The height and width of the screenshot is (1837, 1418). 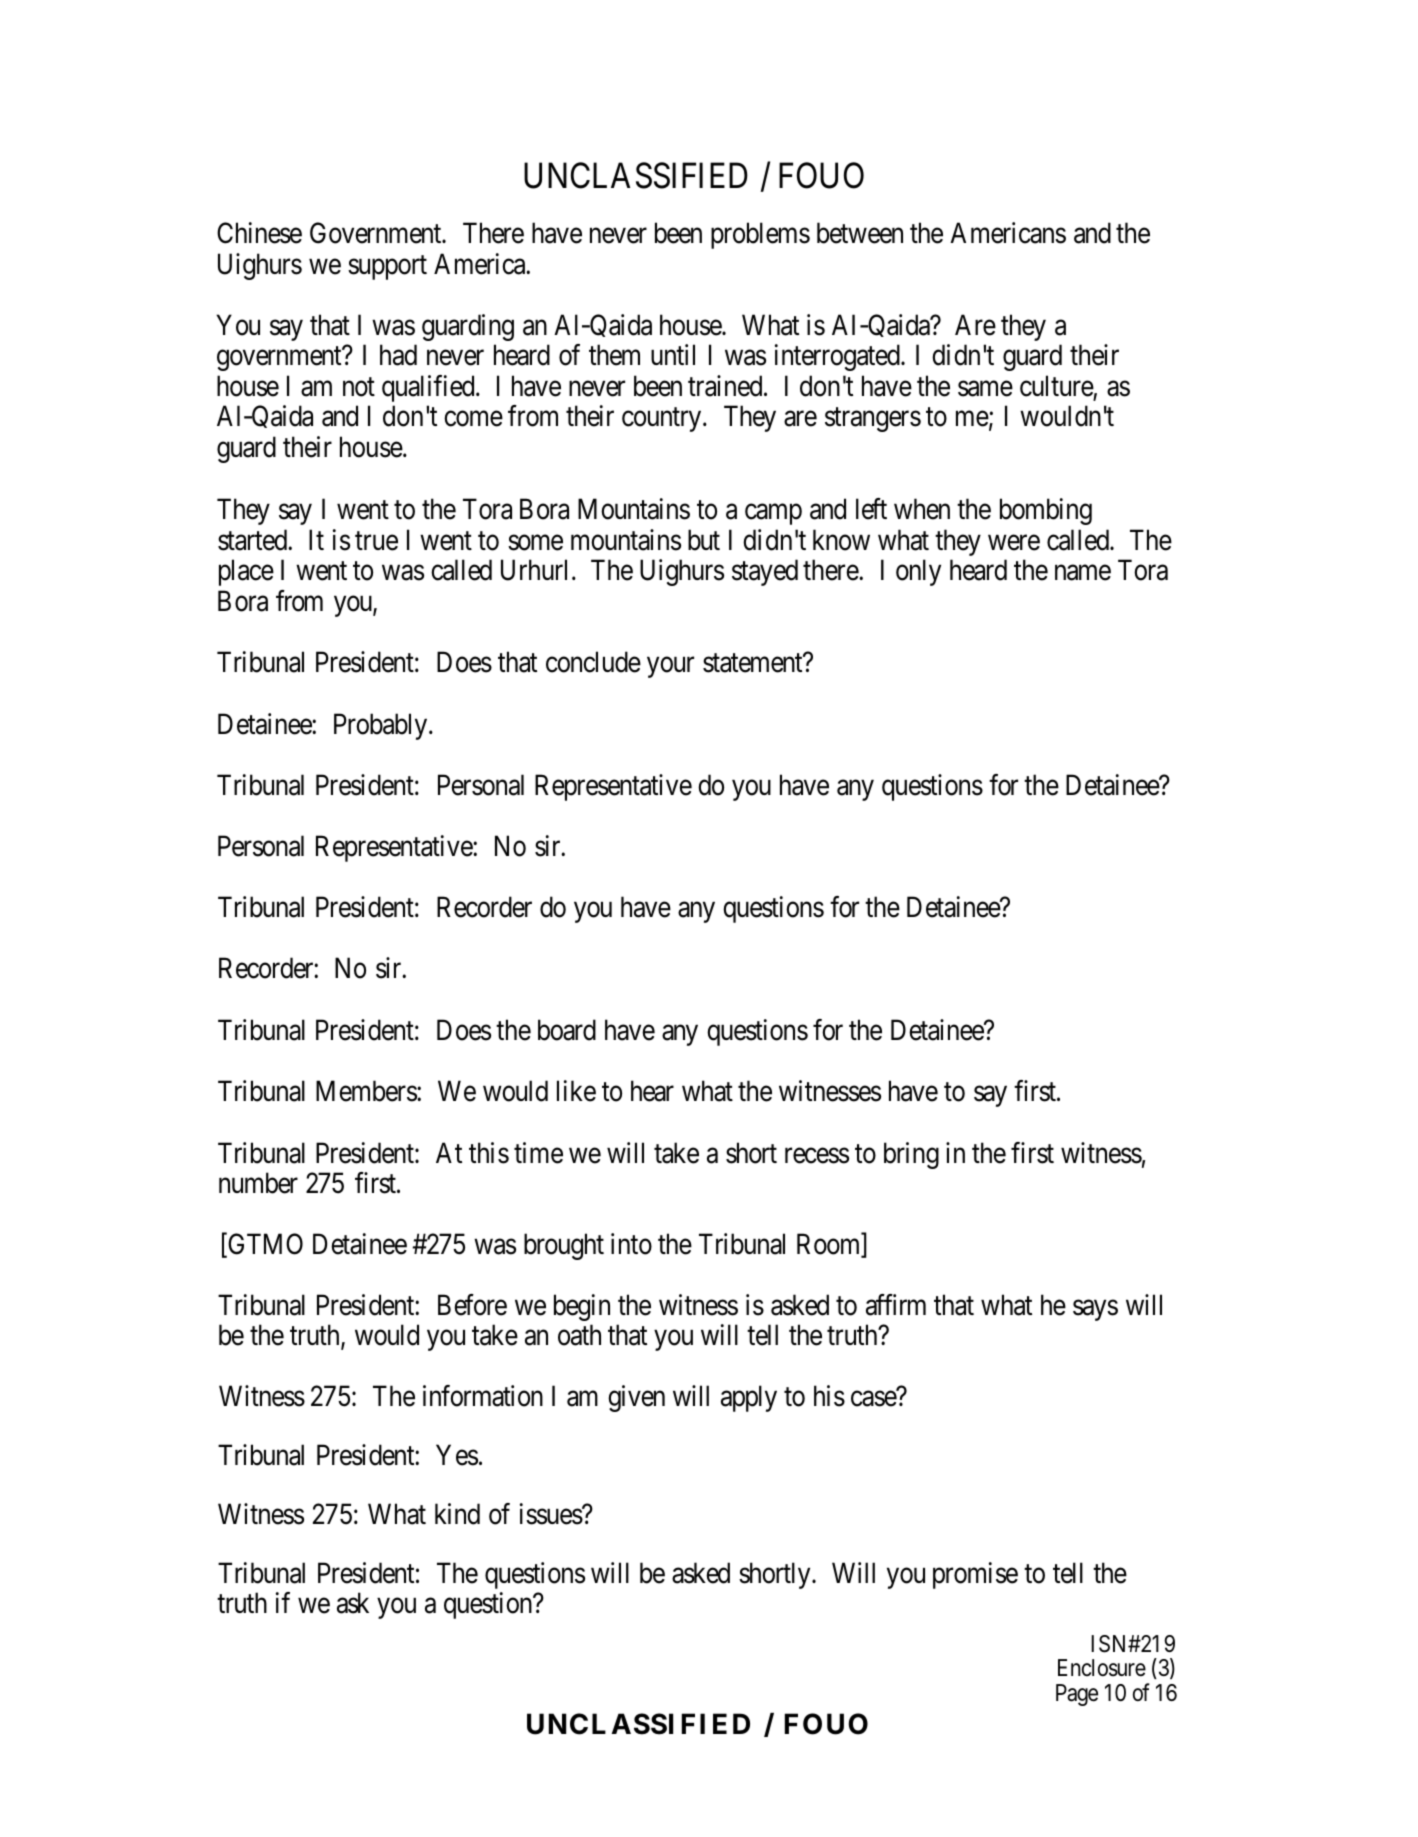 I want to click on Members, so click(x=367, y=1091).
